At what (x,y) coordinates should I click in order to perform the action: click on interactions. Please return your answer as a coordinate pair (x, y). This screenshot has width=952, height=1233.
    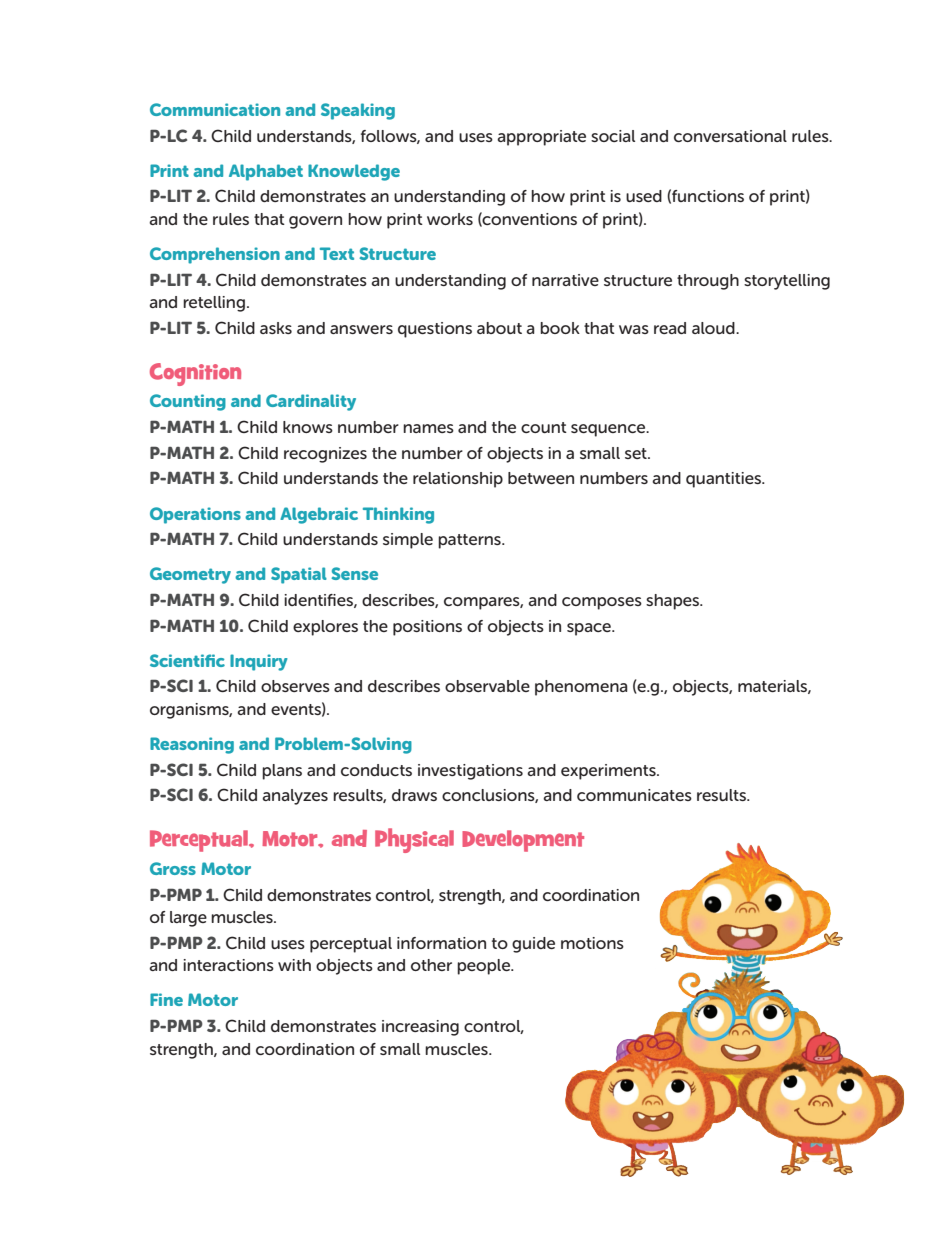
    Looking at the image, I should click on (228, 965).
